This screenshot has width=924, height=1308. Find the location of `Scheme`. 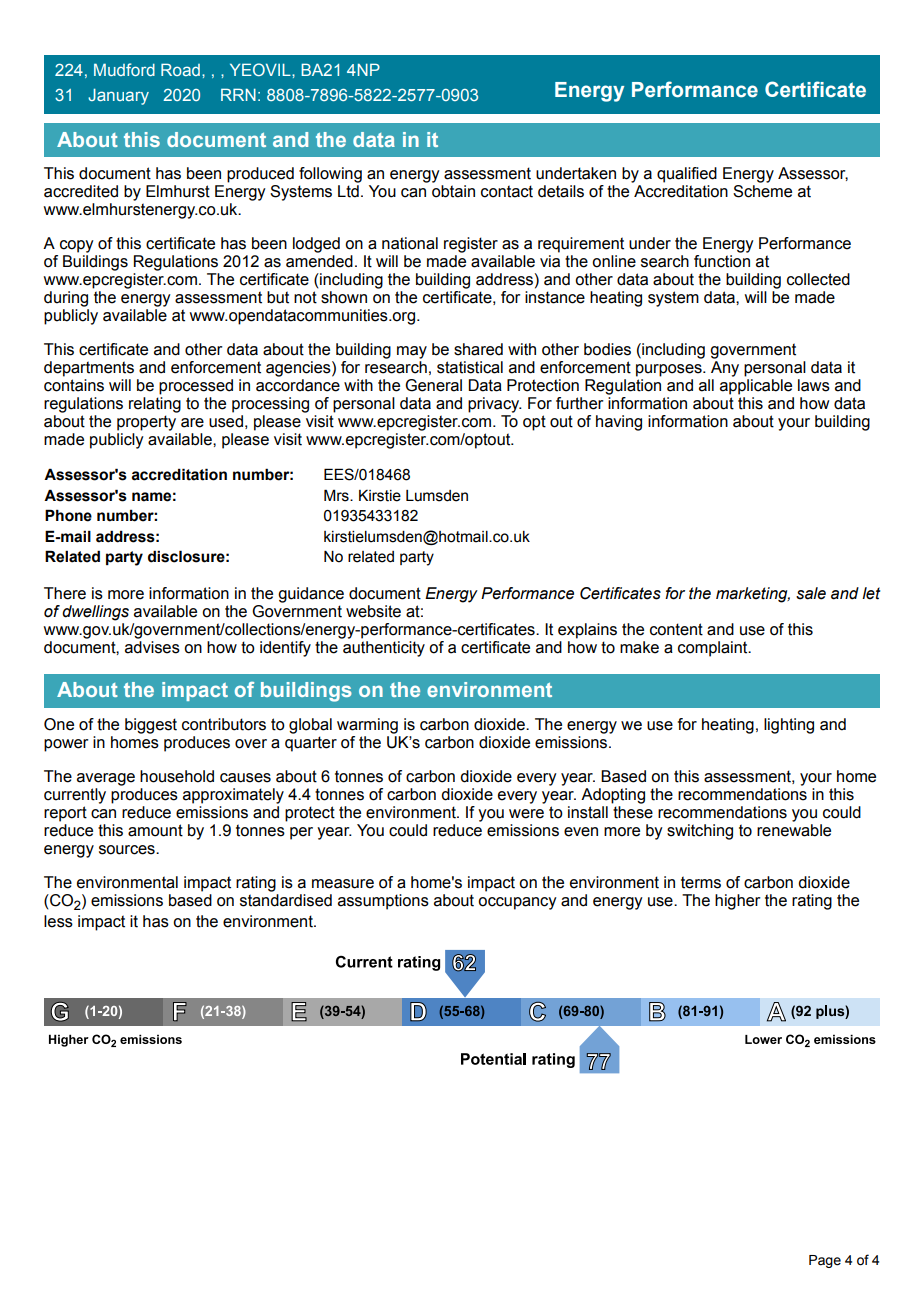

Scheme is located at coordinates (762, 191).
